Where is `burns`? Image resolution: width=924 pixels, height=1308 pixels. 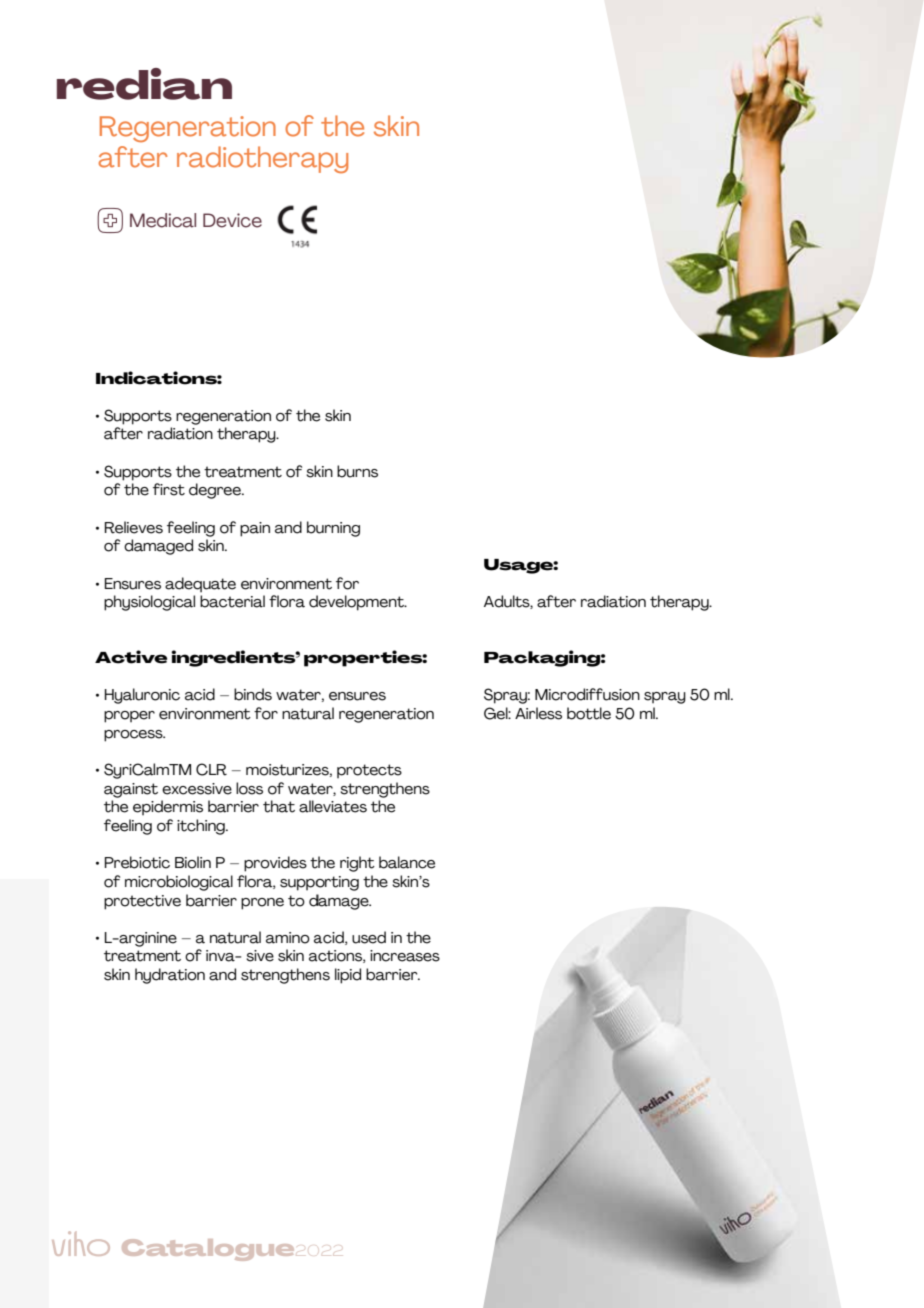 burns is located at coordinates (357, 471).
